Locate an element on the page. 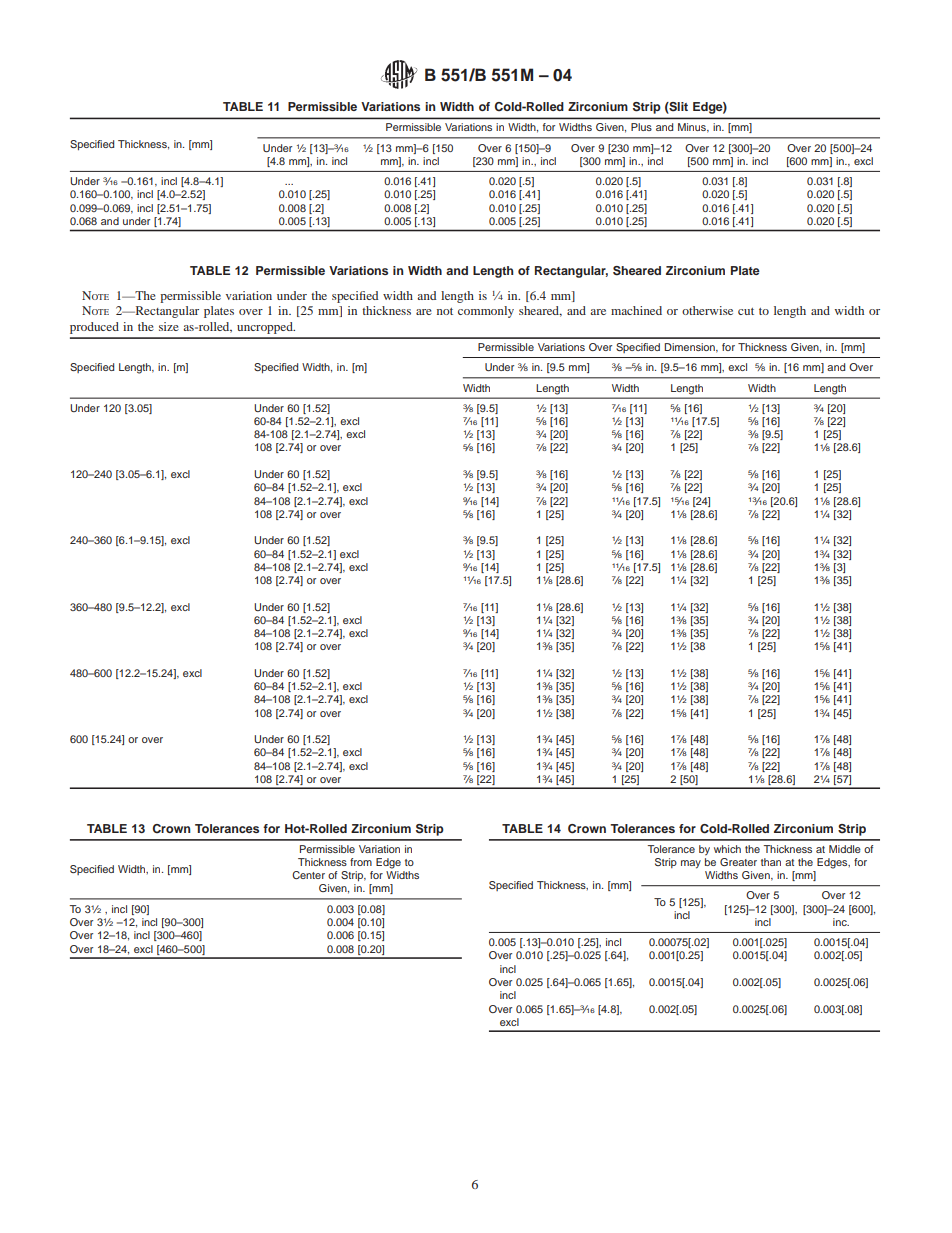 Image resolution: width=952 pixels, height=1233 pixels. than is located at coordinates (771, 862).
